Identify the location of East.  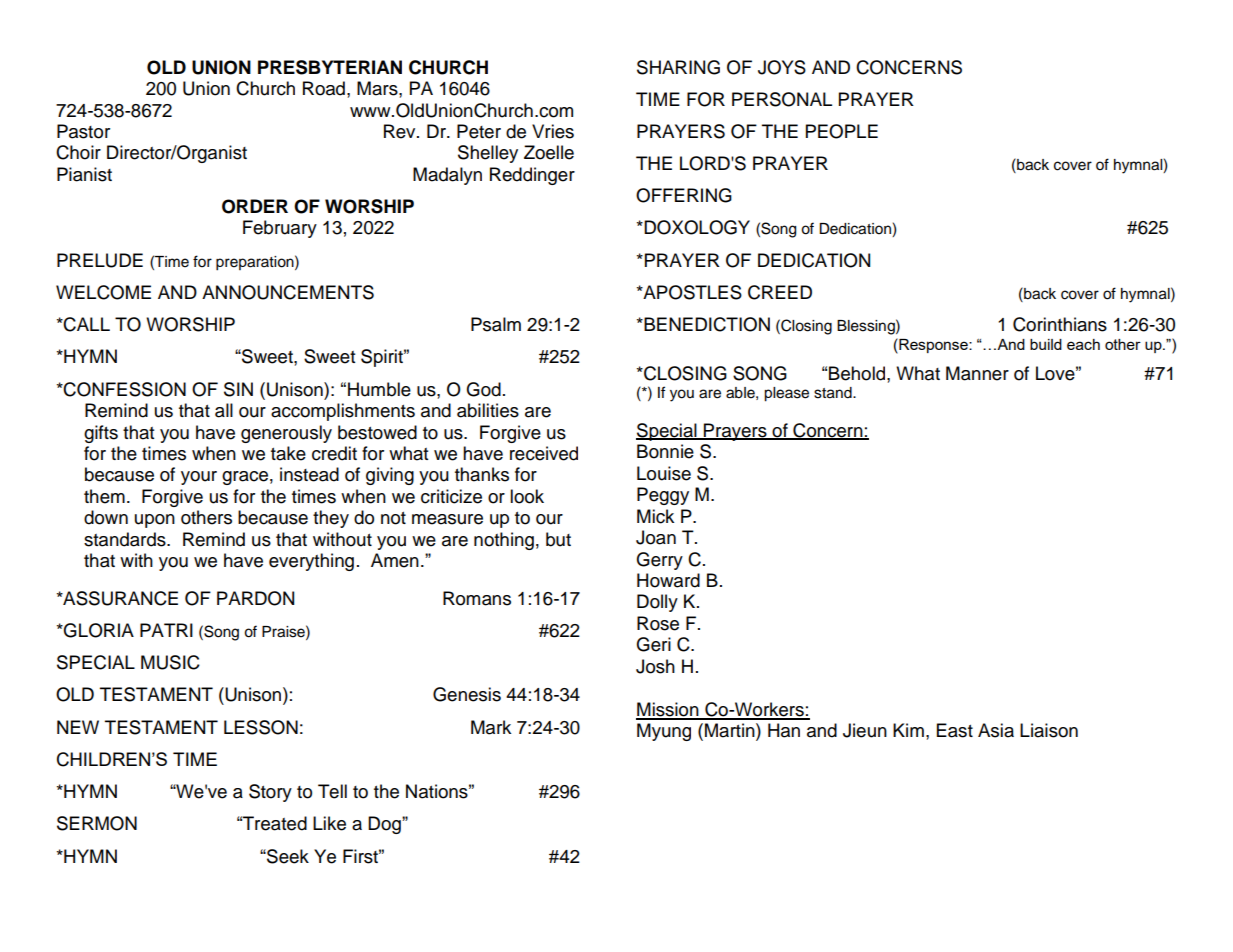
(955, 730).
